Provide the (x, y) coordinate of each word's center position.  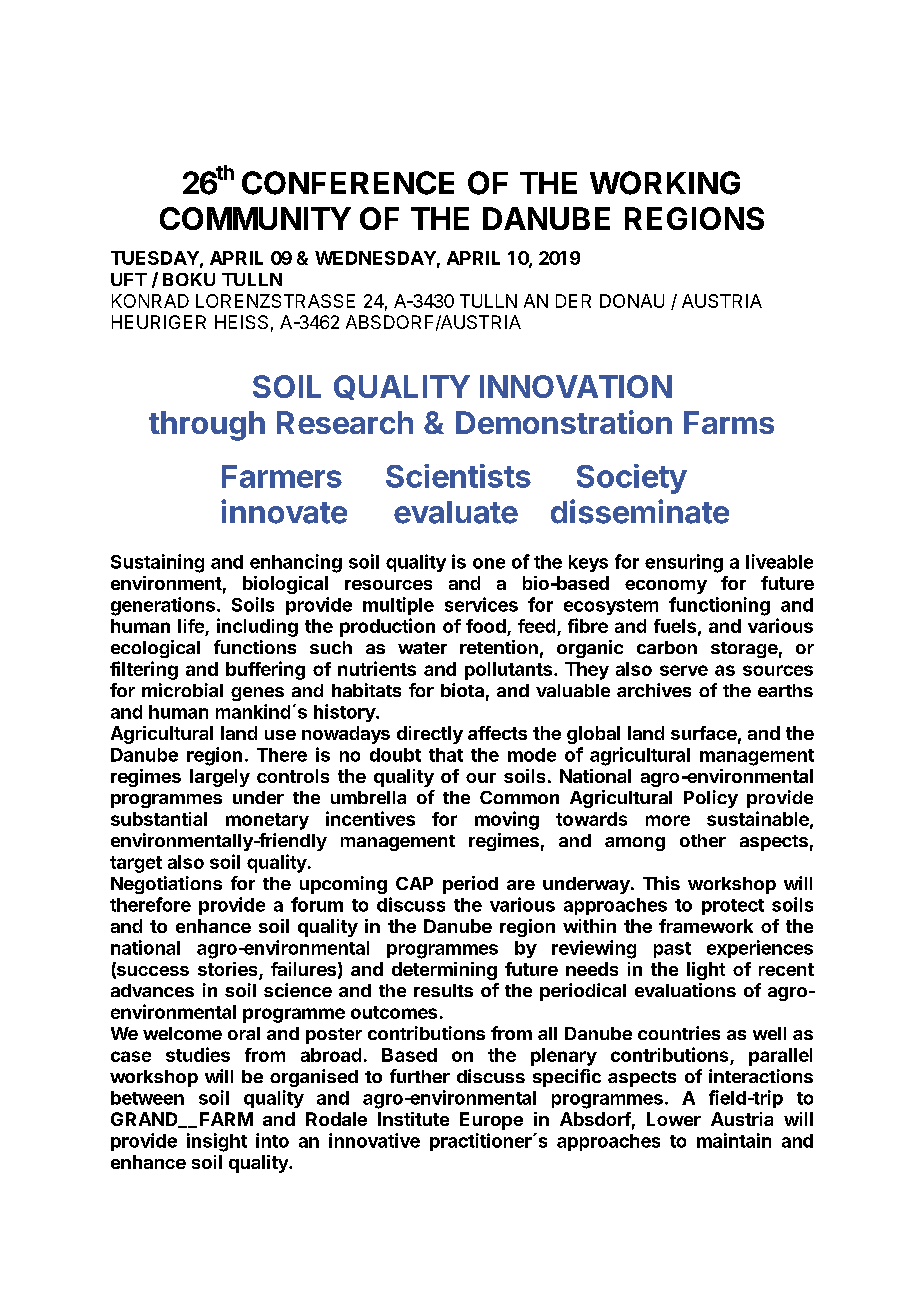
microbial (182, 690)
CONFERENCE (348, 183)
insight (217, 1142)
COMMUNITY (255, 218)
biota (462, 690)
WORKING (665, 183)
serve (684, 670)
